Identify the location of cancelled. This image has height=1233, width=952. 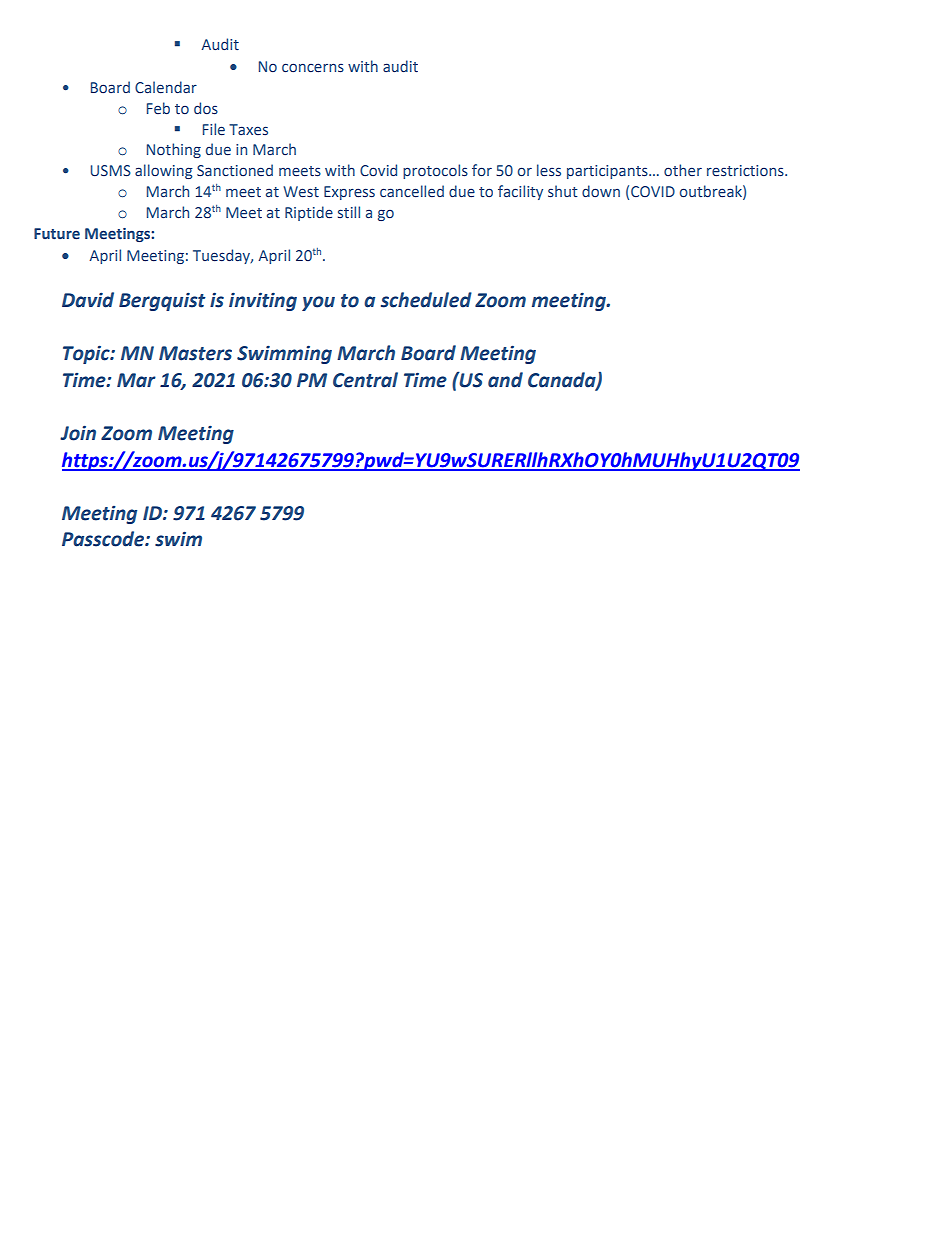
(412, 191).
